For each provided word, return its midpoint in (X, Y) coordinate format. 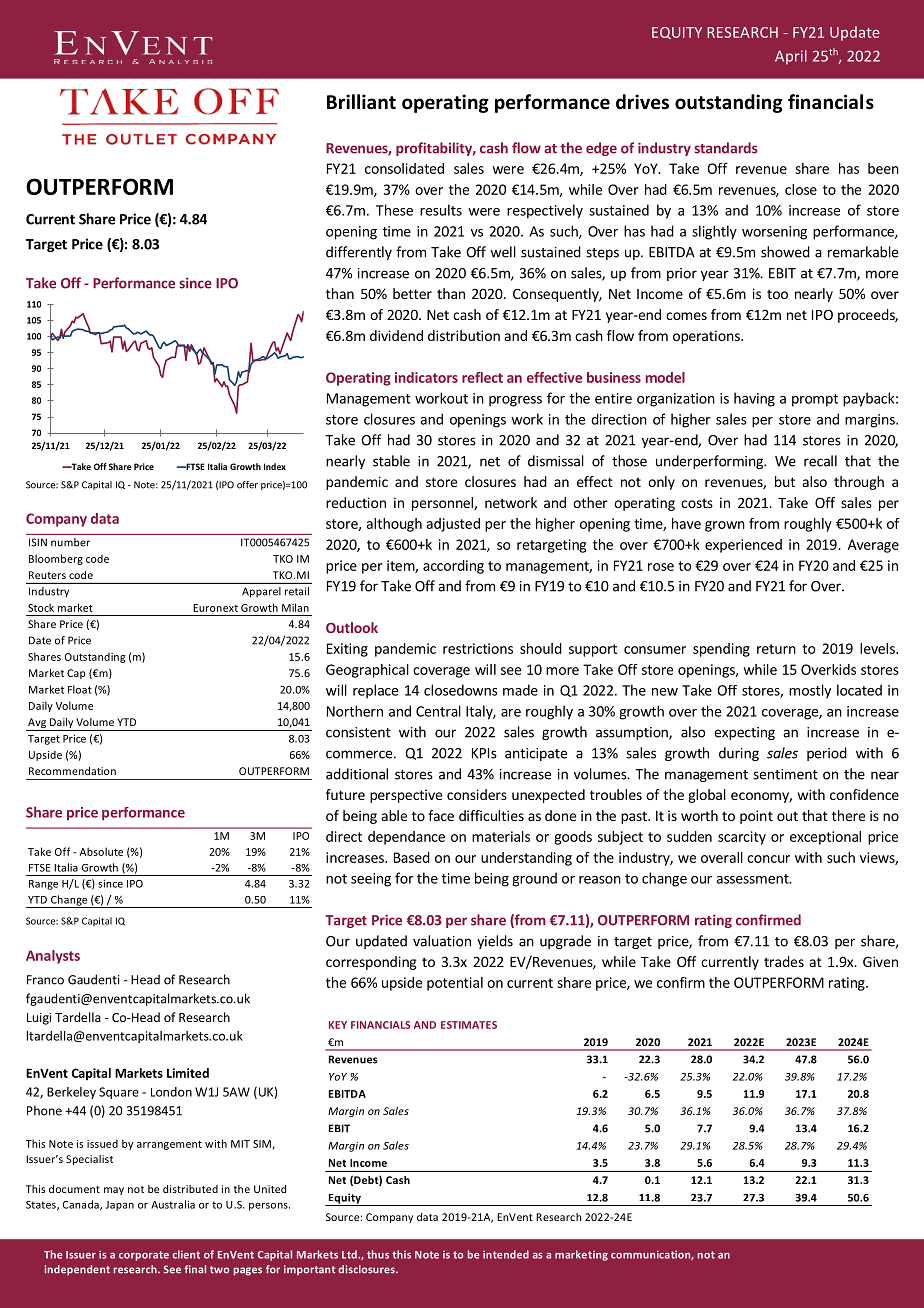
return (776, 649)
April (791, 57)
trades (784, 961)
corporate (144, 1256)
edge (601, 149)
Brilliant (361, 102)
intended (506, 1254)
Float (80, 689)
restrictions (478, 648)
